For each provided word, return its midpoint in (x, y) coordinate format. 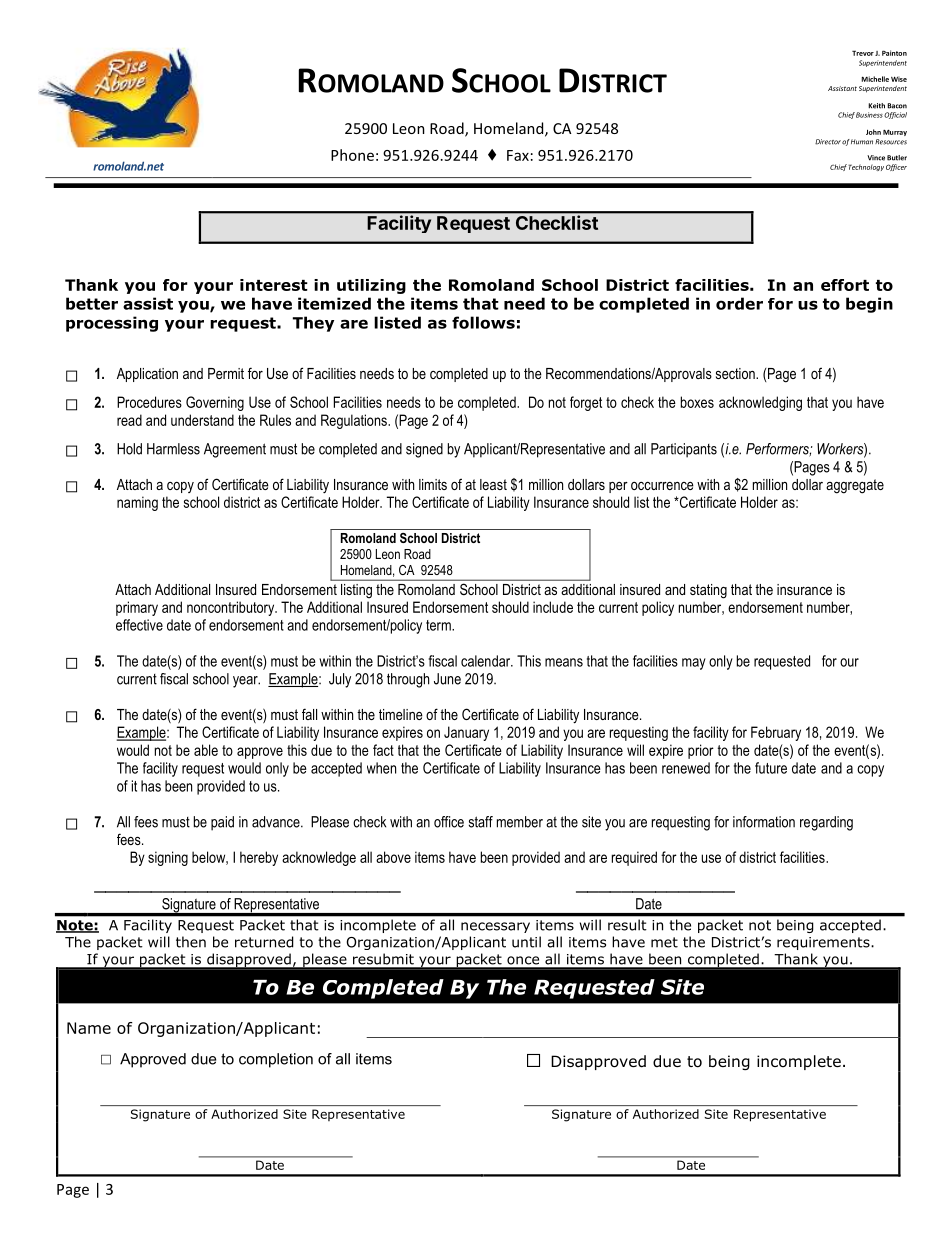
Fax (518, 155)
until (526, 942)
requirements (824, 943)
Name (89, 1028)
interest (274, 285)
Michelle (875, 79)
